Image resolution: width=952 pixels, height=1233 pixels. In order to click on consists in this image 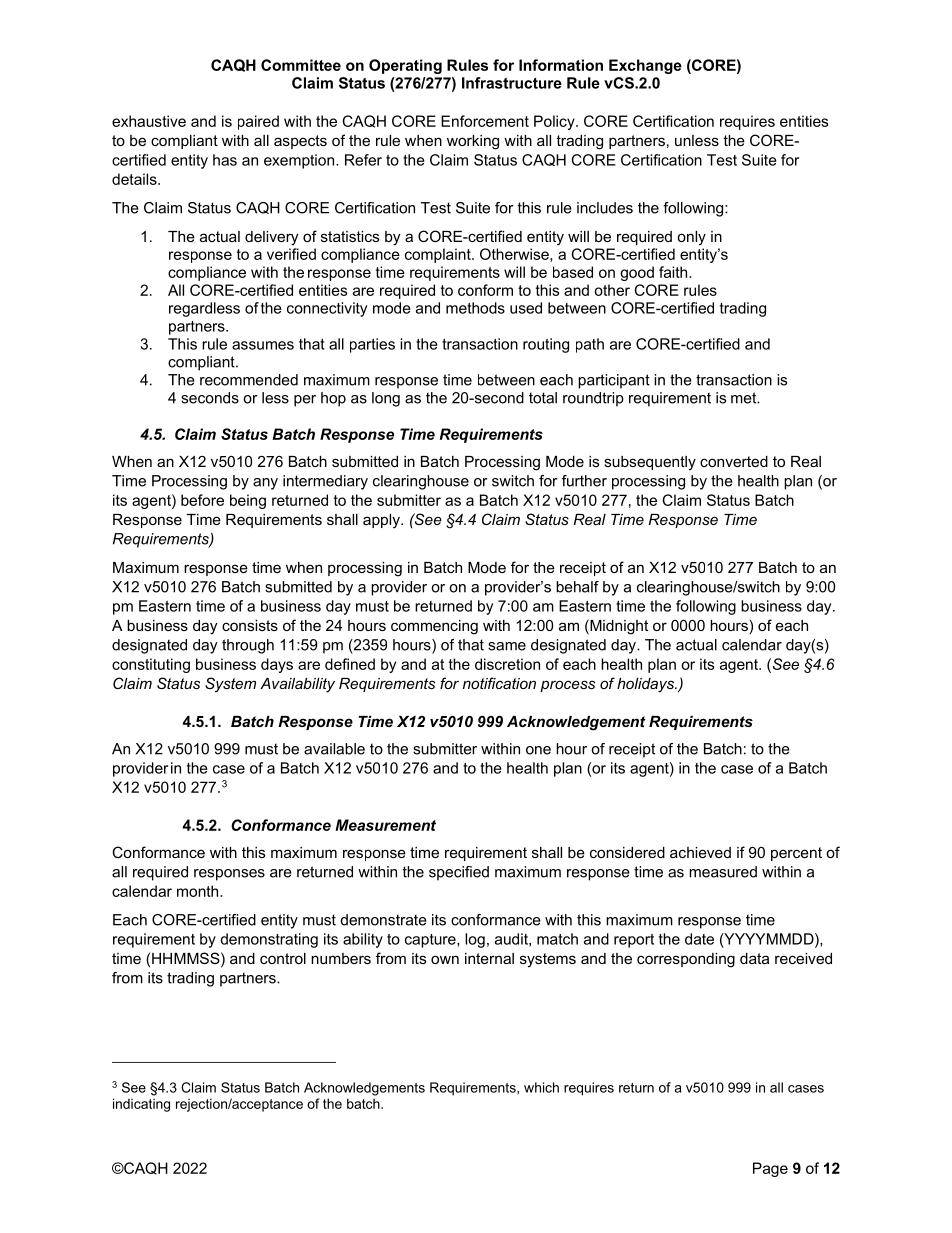, I will do `click(250, 625)`.
